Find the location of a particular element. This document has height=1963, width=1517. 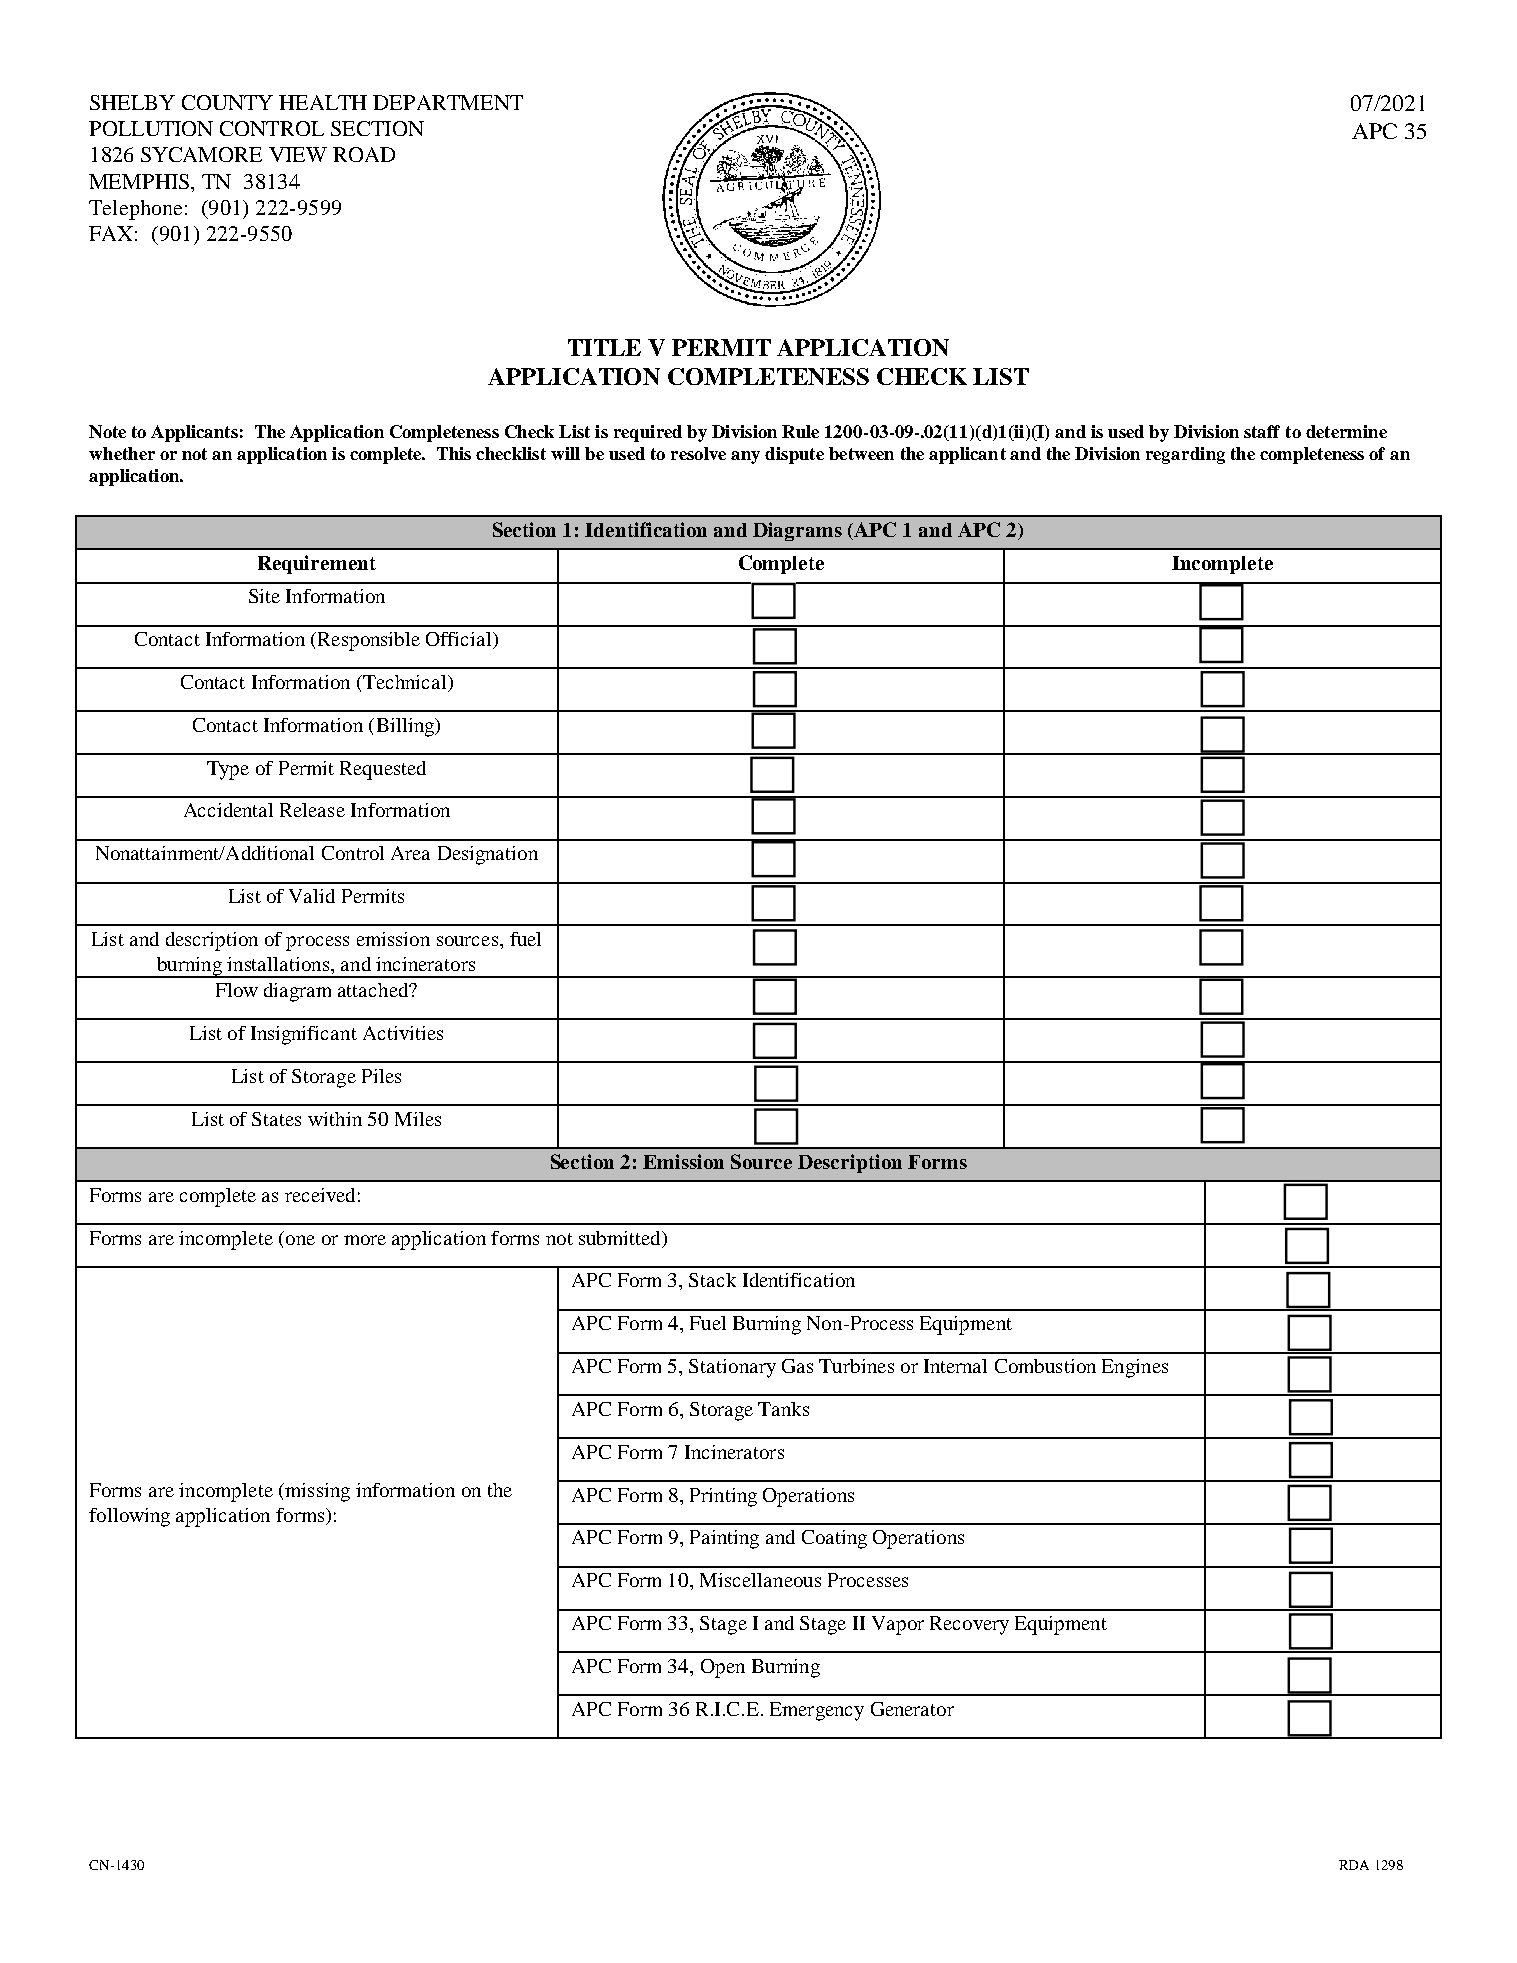

Engines is located at coordinates (1135, 1368).
